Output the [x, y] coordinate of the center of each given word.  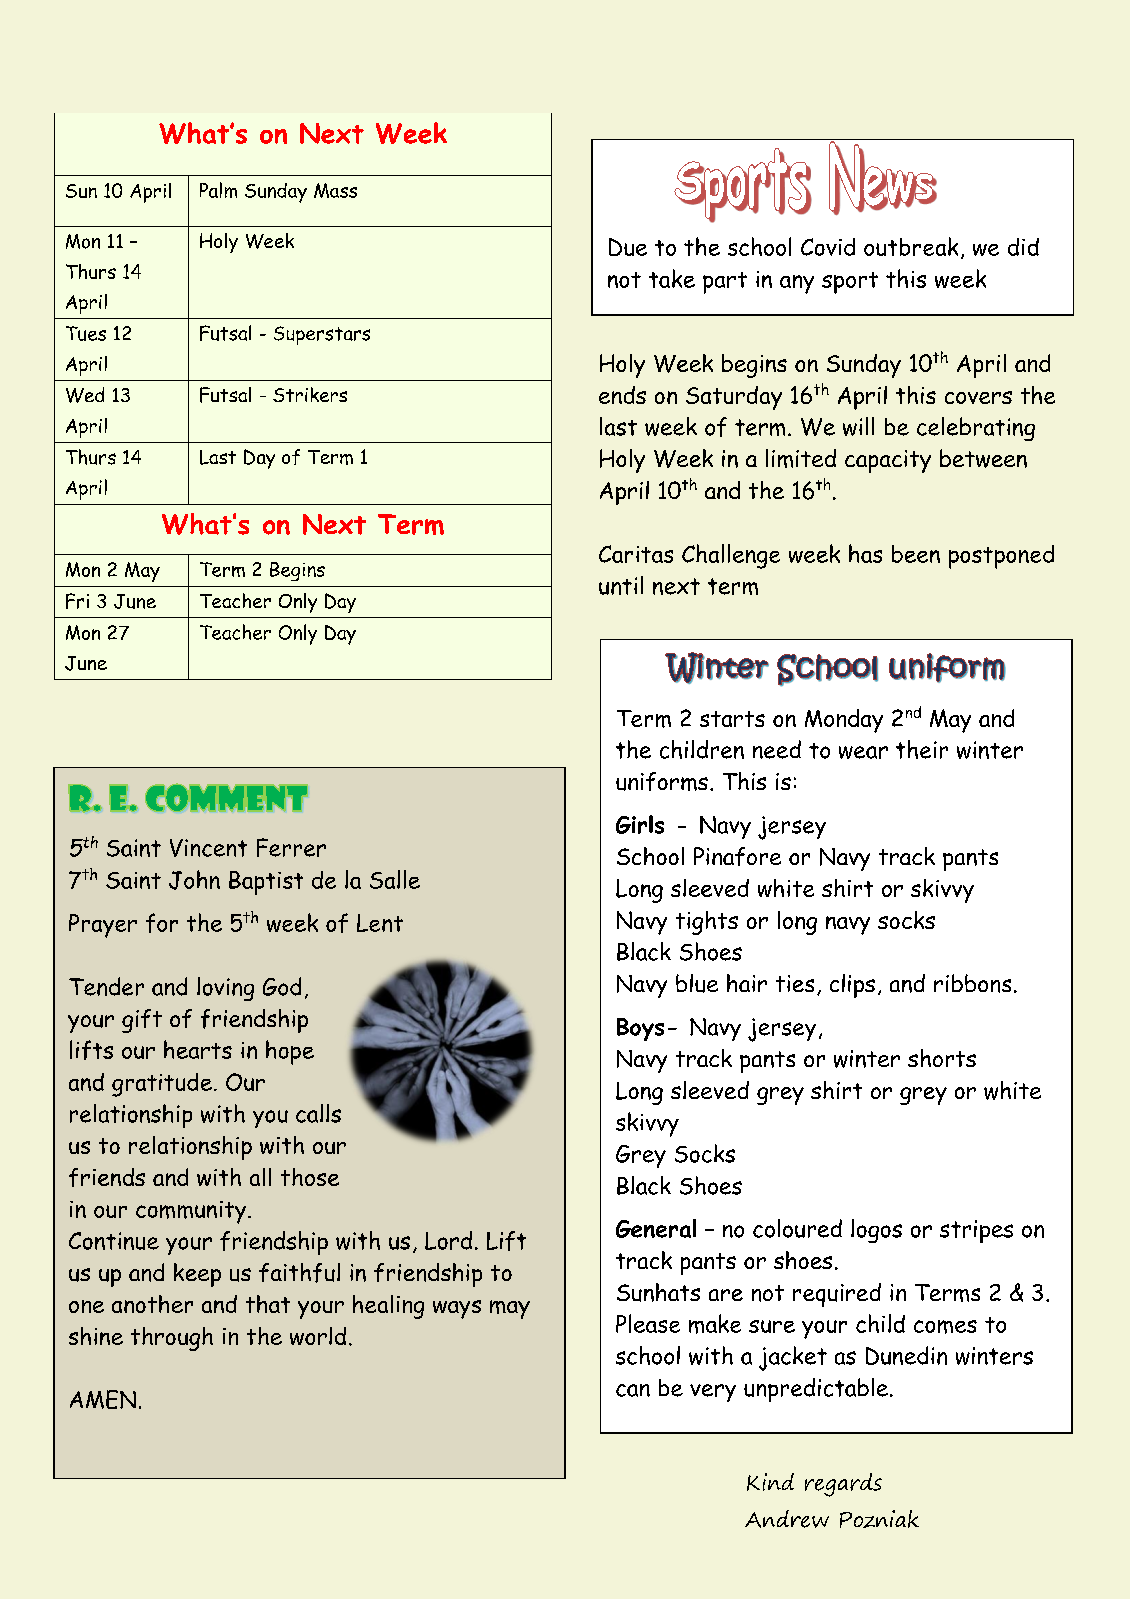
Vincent [208, 848]
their [922, 749]
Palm [218, 190]
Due [628, 247]
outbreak [911, 246]
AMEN [103, 1399]
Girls [640, 824]
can [633, 1390]
